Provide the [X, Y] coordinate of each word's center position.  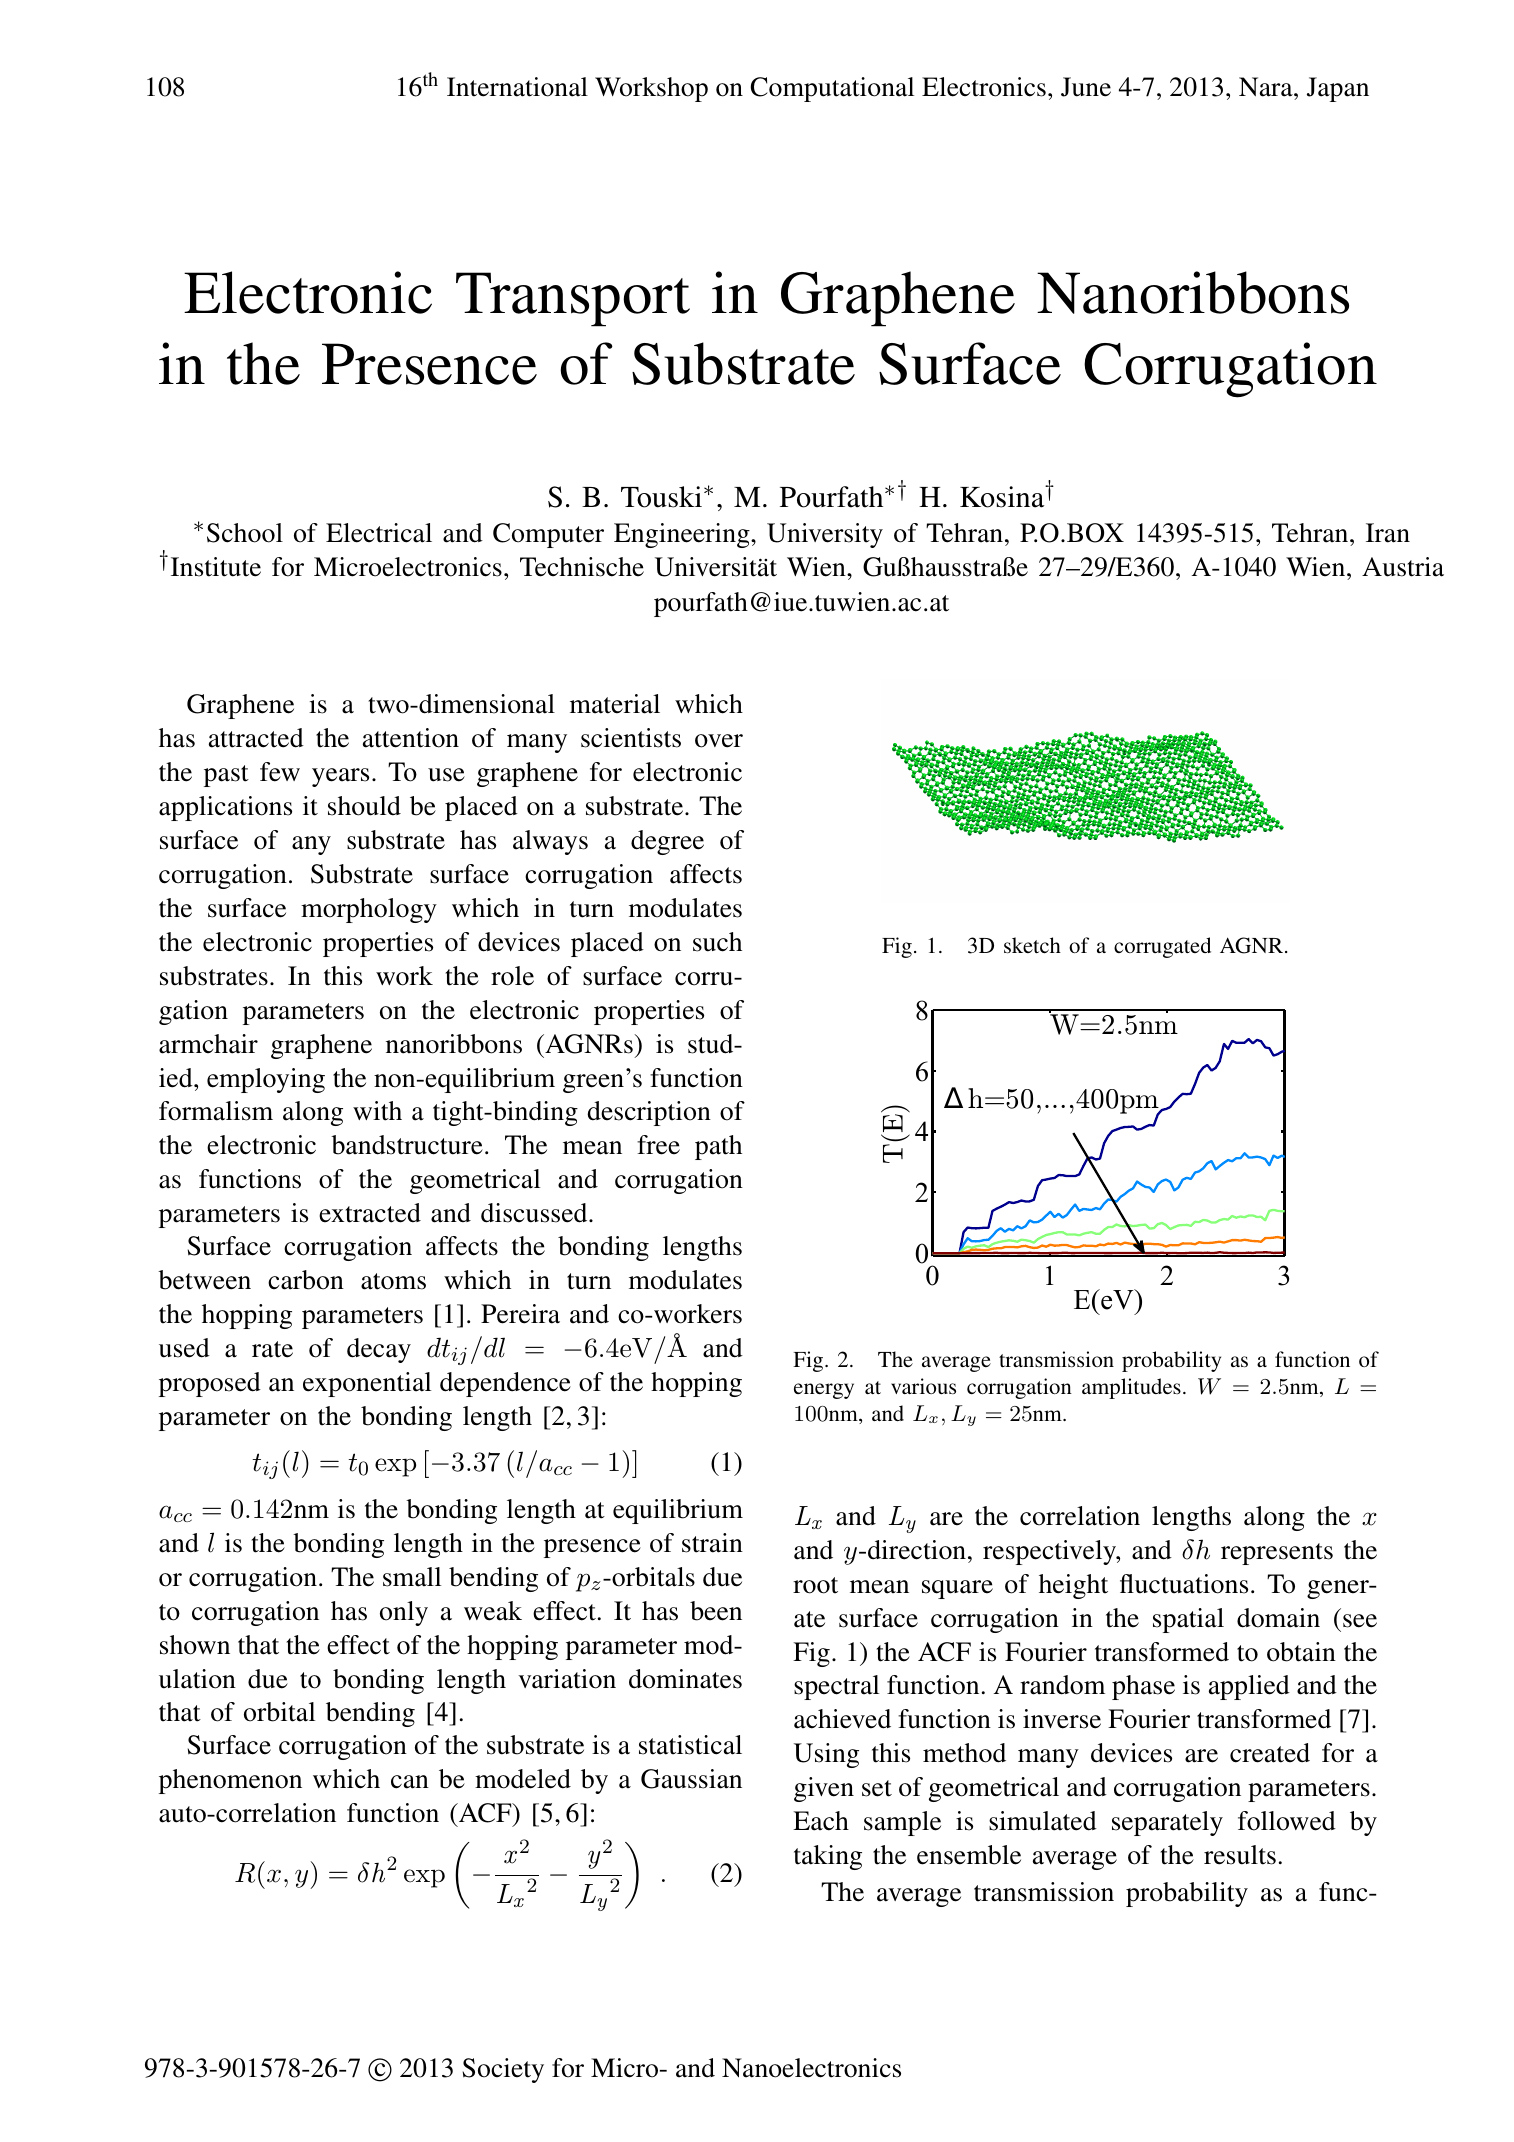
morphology [369, 910]
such [717, 942]
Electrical [379, 533]
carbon [306, 1280]
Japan [1338, 89]
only [404, 1613]
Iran [1388, 533]
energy [824, 1391]
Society [503, 2070]
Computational [832, 89]
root [815, 1585]
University [825, 535]
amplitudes [1131, 1388]
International [517, 87]
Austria [1403, 567]
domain [1278, 1618]
